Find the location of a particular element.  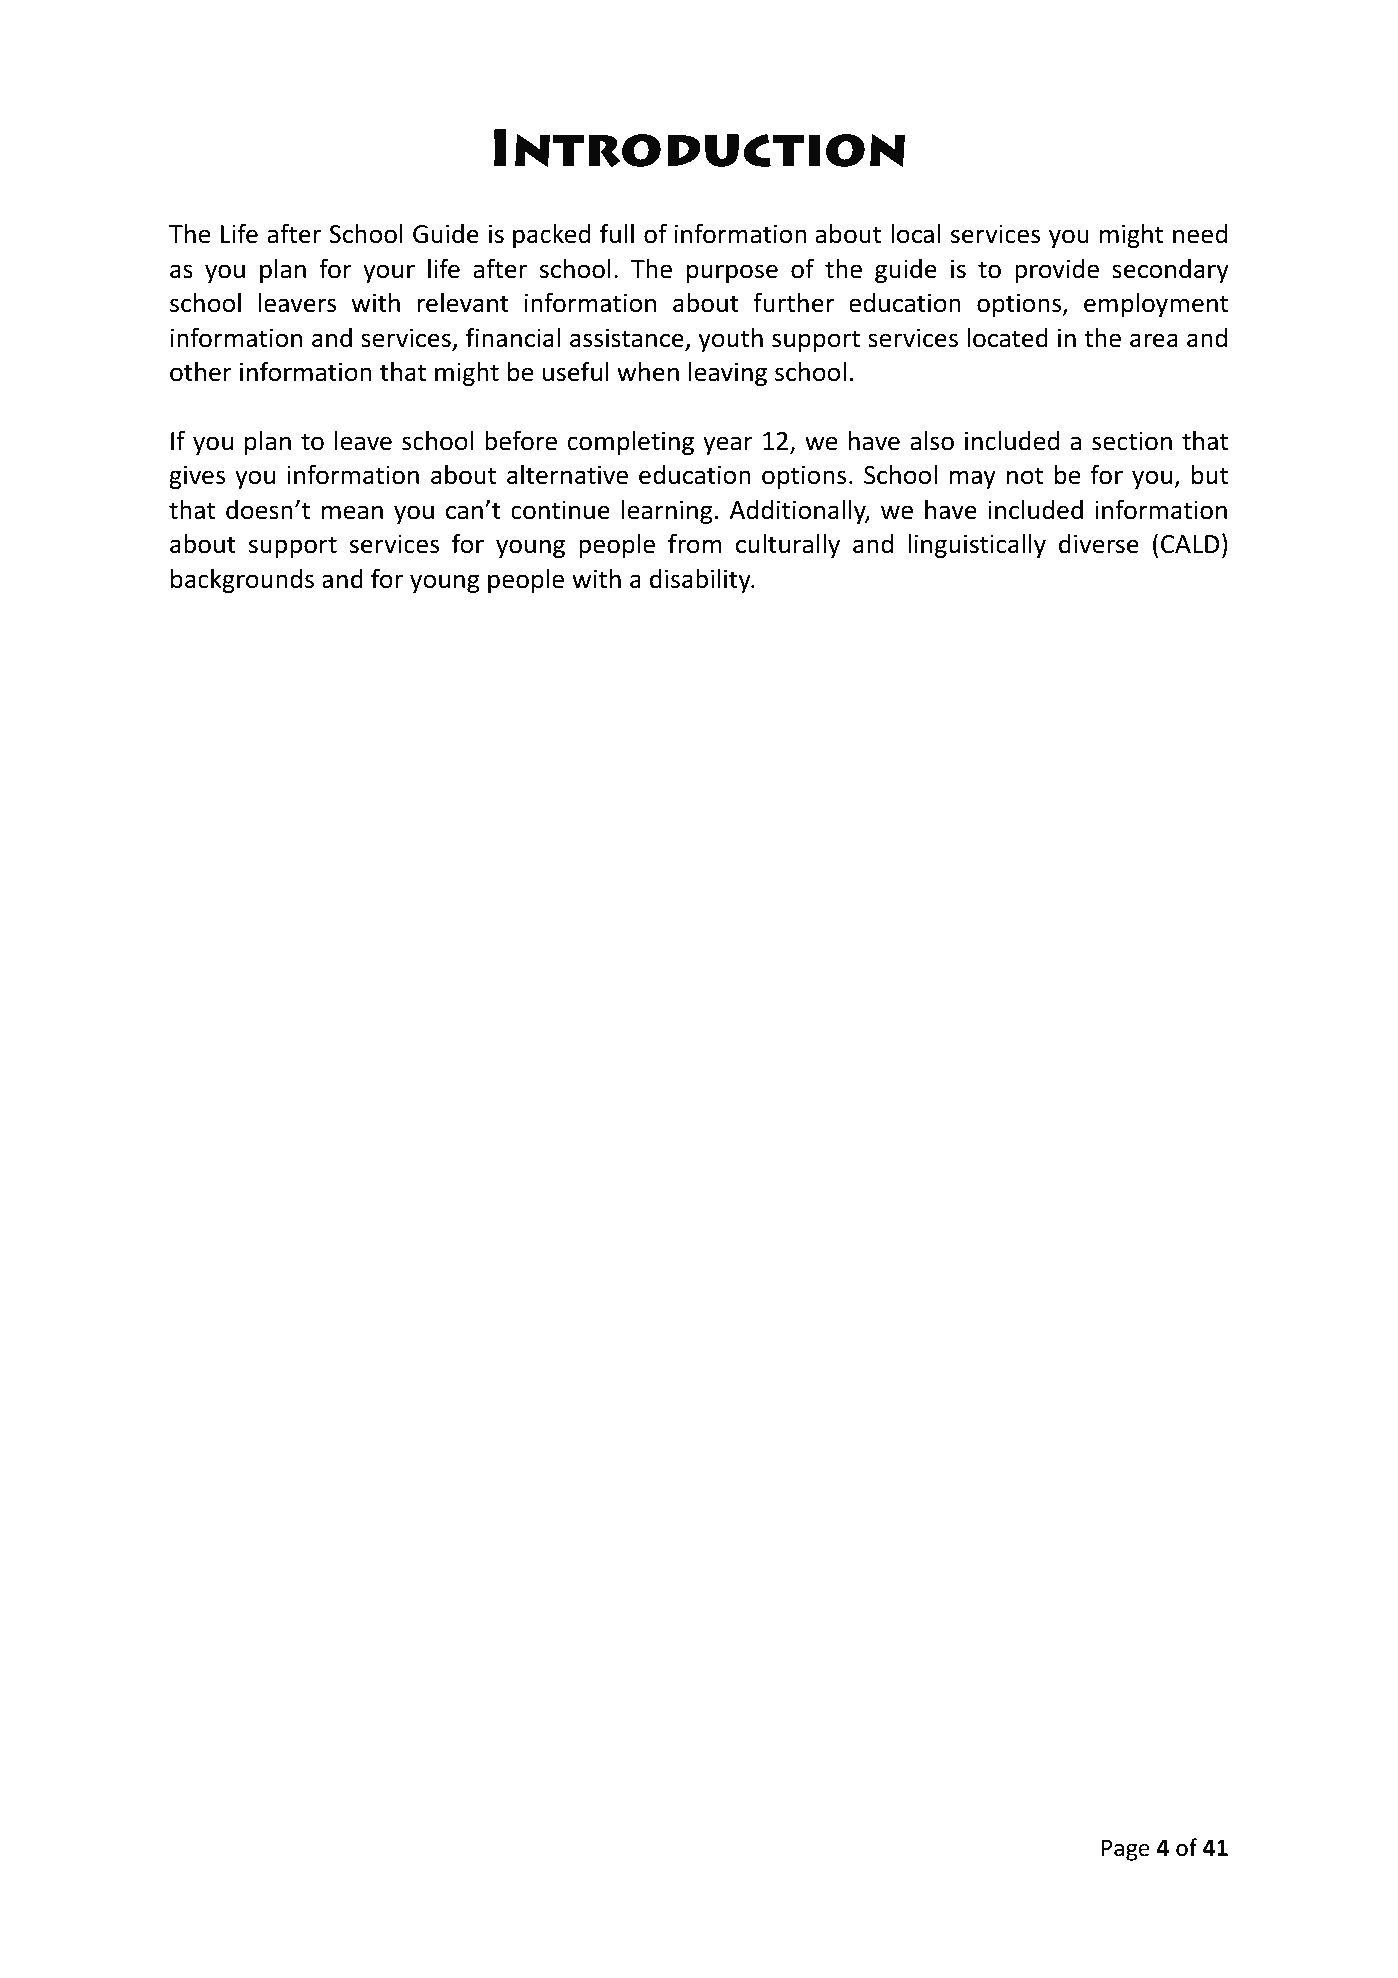

diverse is located at coordinates (1099, 544).
